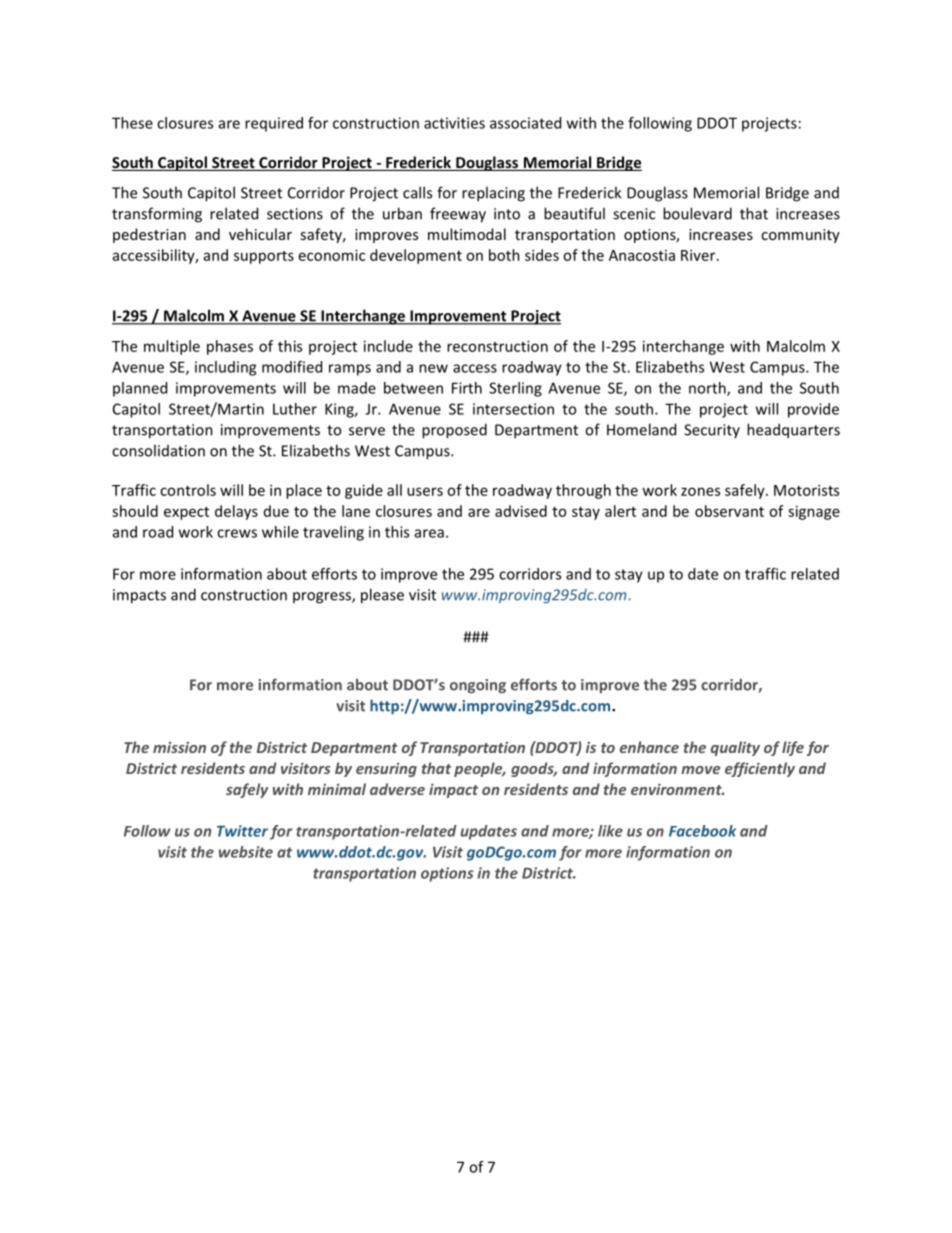 This page has height=1233, width=952. Describe the element at coordinates (388, 346) in the page. I see `include` at that location.
